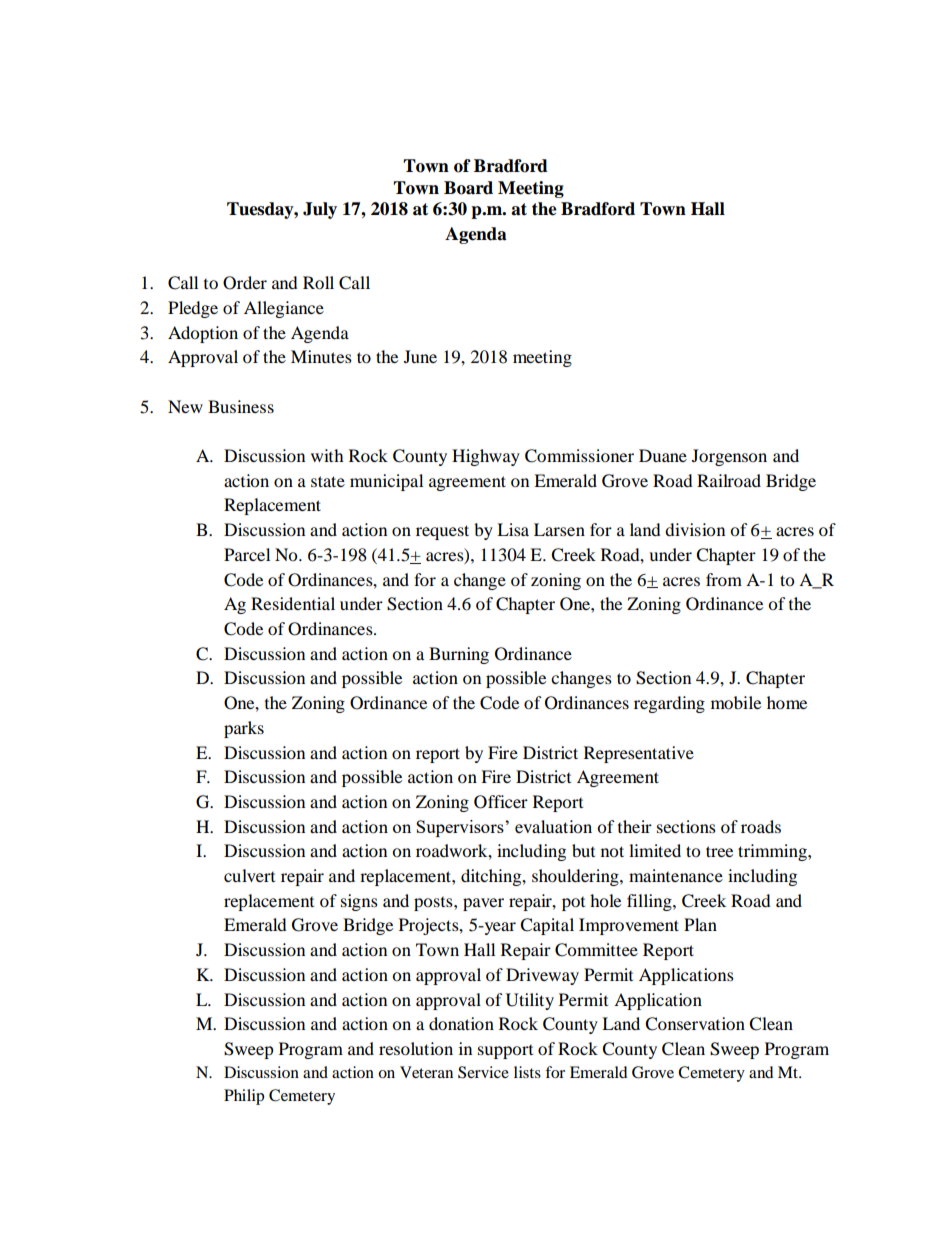  What do you see at coordinates (663, 455) in the screenshot?
I see `Duane` at bounding box center [663, 455].
